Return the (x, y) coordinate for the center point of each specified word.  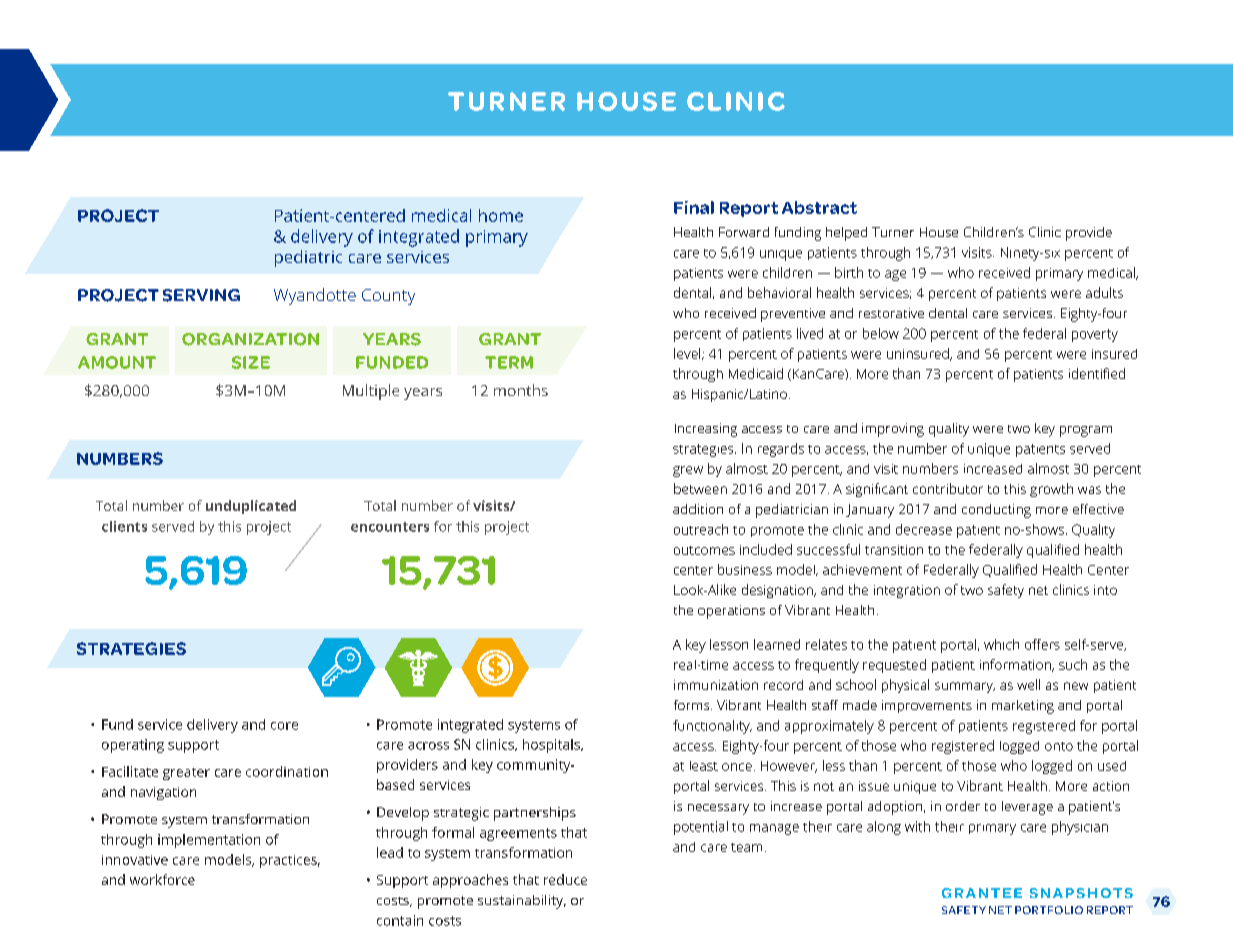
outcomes (704, 550)
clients (124, 526)
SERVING (201, 295)
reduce (565, 879)
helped (846, 234)
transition (894, 550)
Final (694, 207)
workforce (162, 879)
